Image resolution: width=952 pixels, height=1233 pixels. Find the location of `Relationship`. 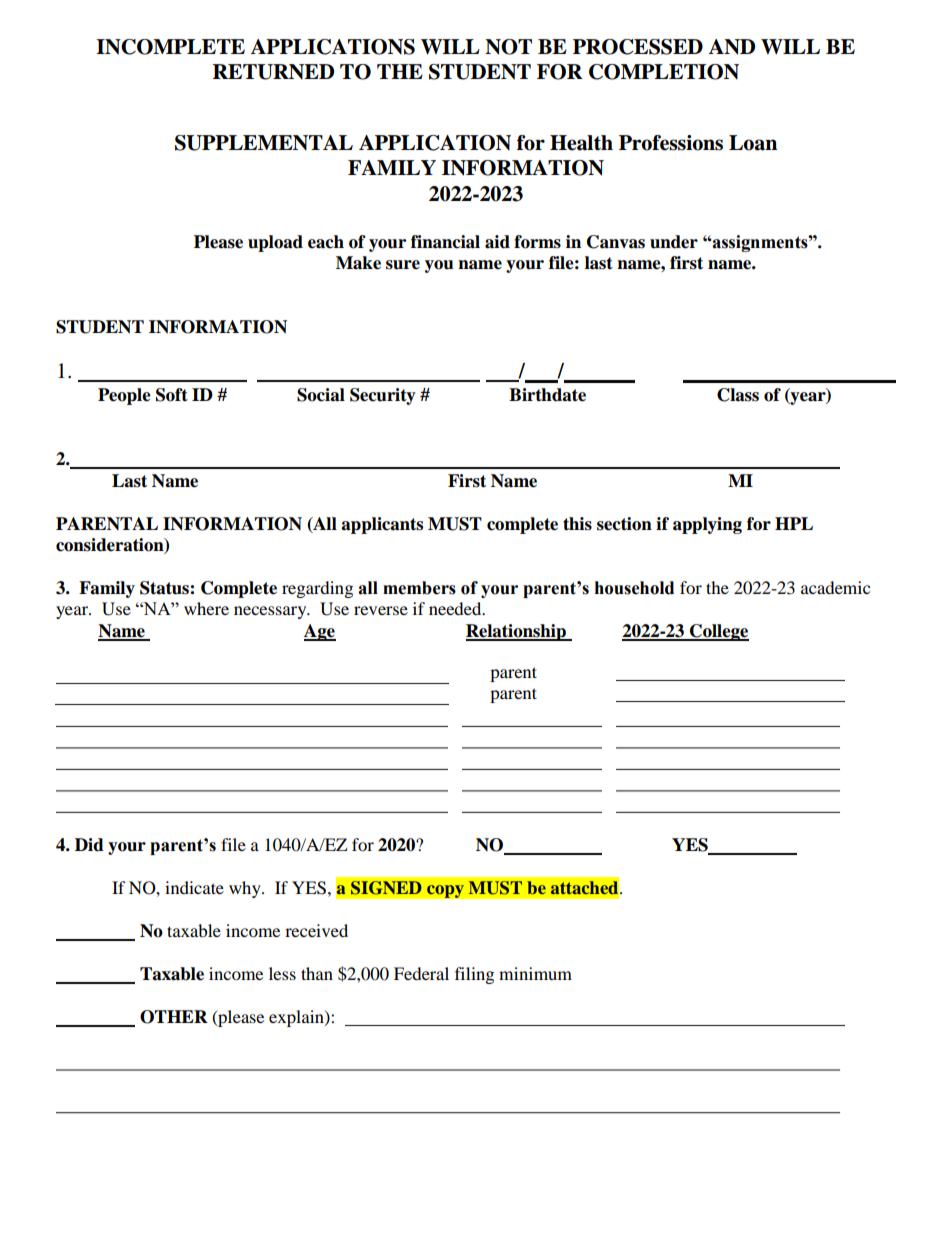

Relationship is located at coordinates (517, 632).
